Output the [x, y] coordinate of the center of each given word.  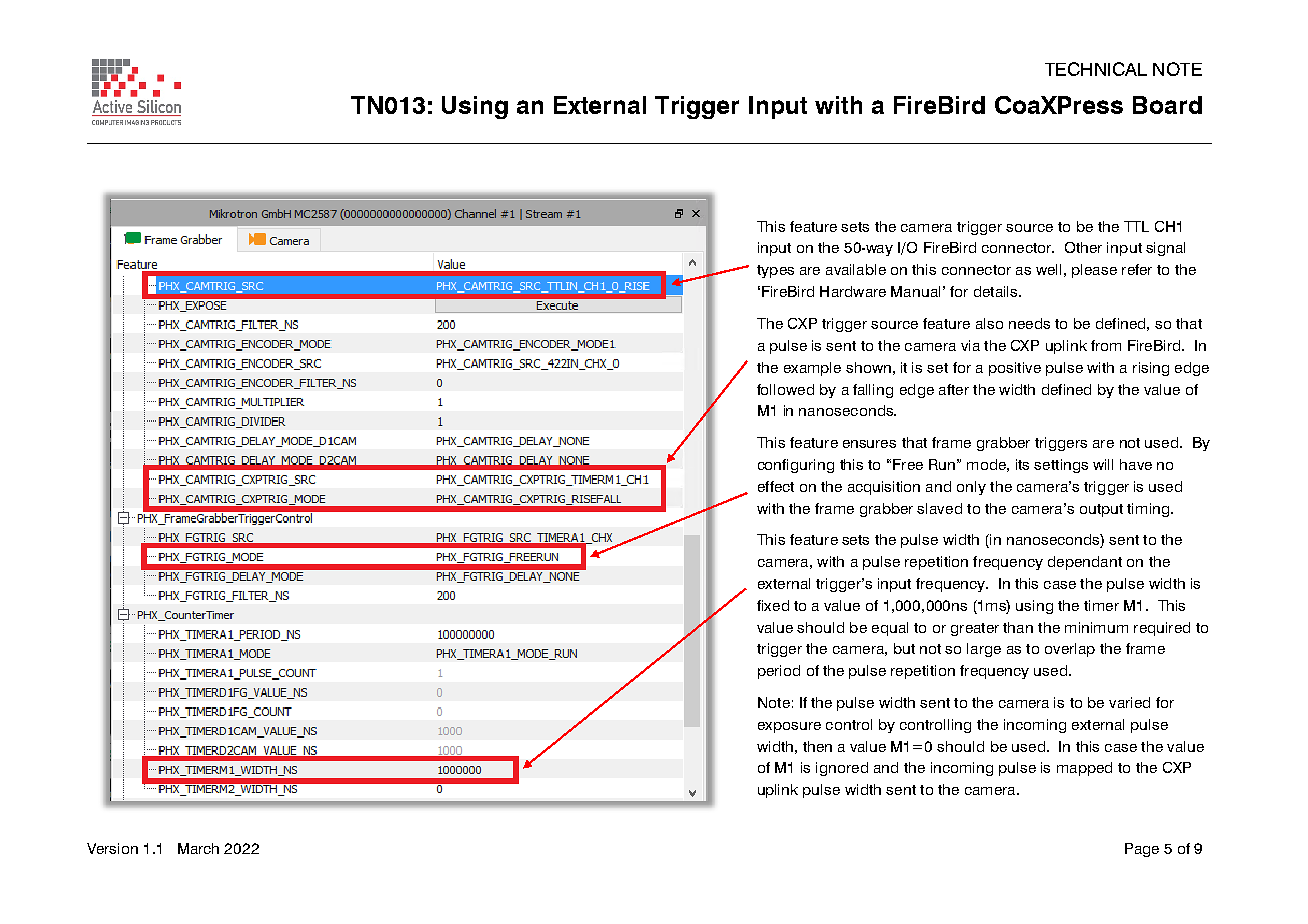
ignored [842, 769]
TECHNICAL [1096, 69]
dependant [1085, 563]
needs [1029, 323]
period [779, 672]
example [812, 369]
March [198, 848]
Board [1167, 105]
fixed [773, 605]
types [775, 271]
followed [785, 389]
